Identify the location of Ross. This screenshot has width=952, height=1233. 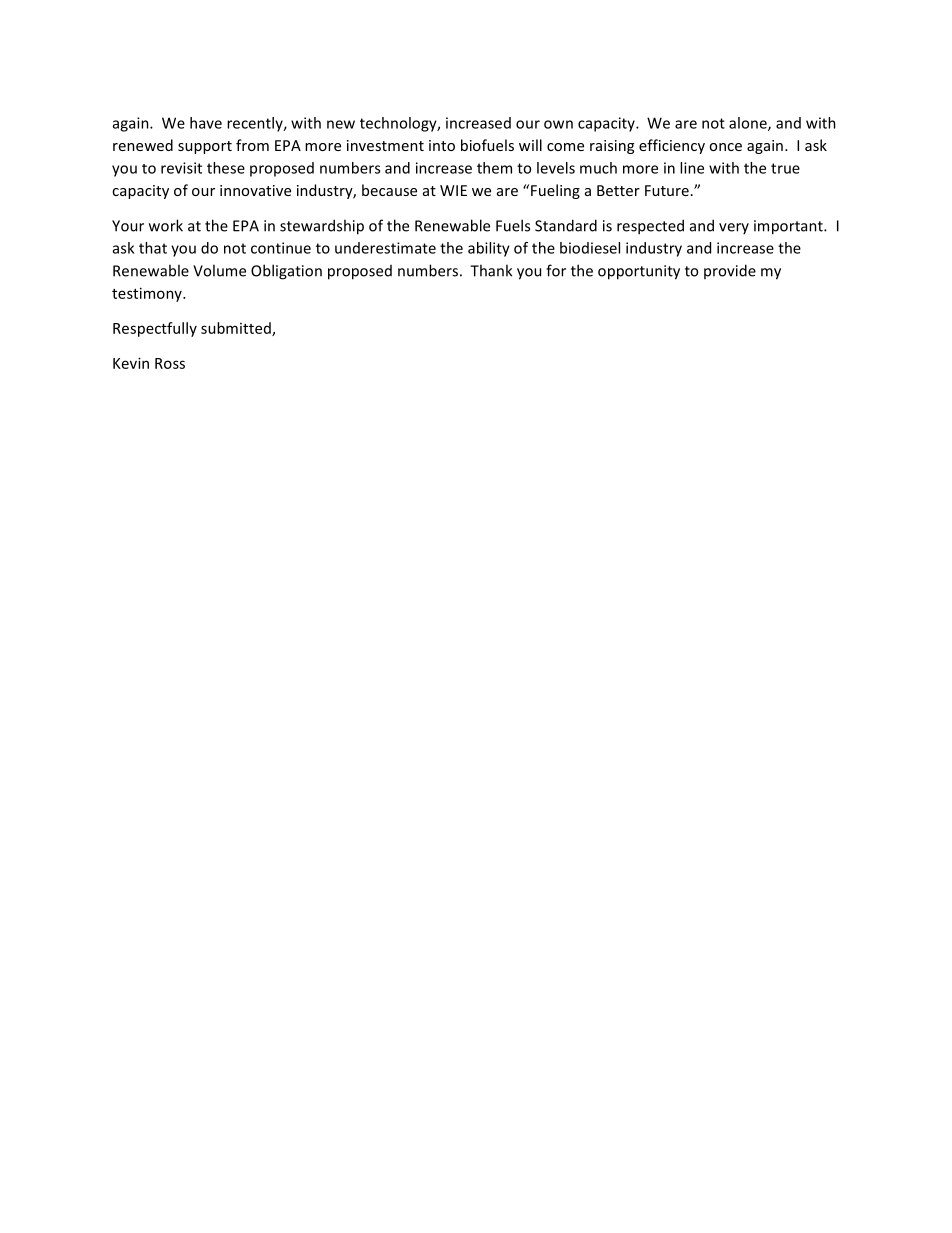
(170, 363).
